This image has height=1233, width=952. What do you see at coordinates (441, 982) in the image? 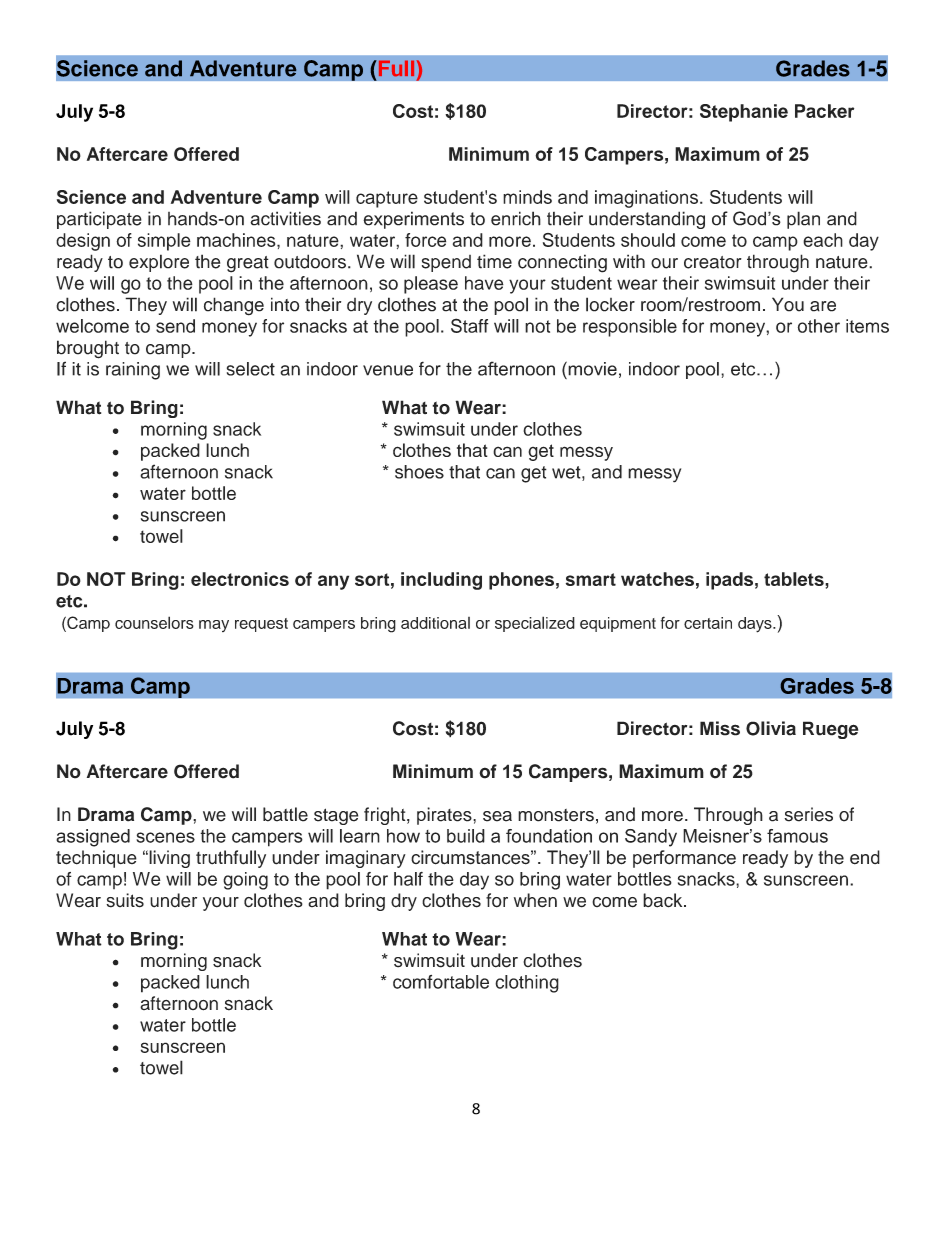
I see `comfortable` at bounding box center [441, 982].
